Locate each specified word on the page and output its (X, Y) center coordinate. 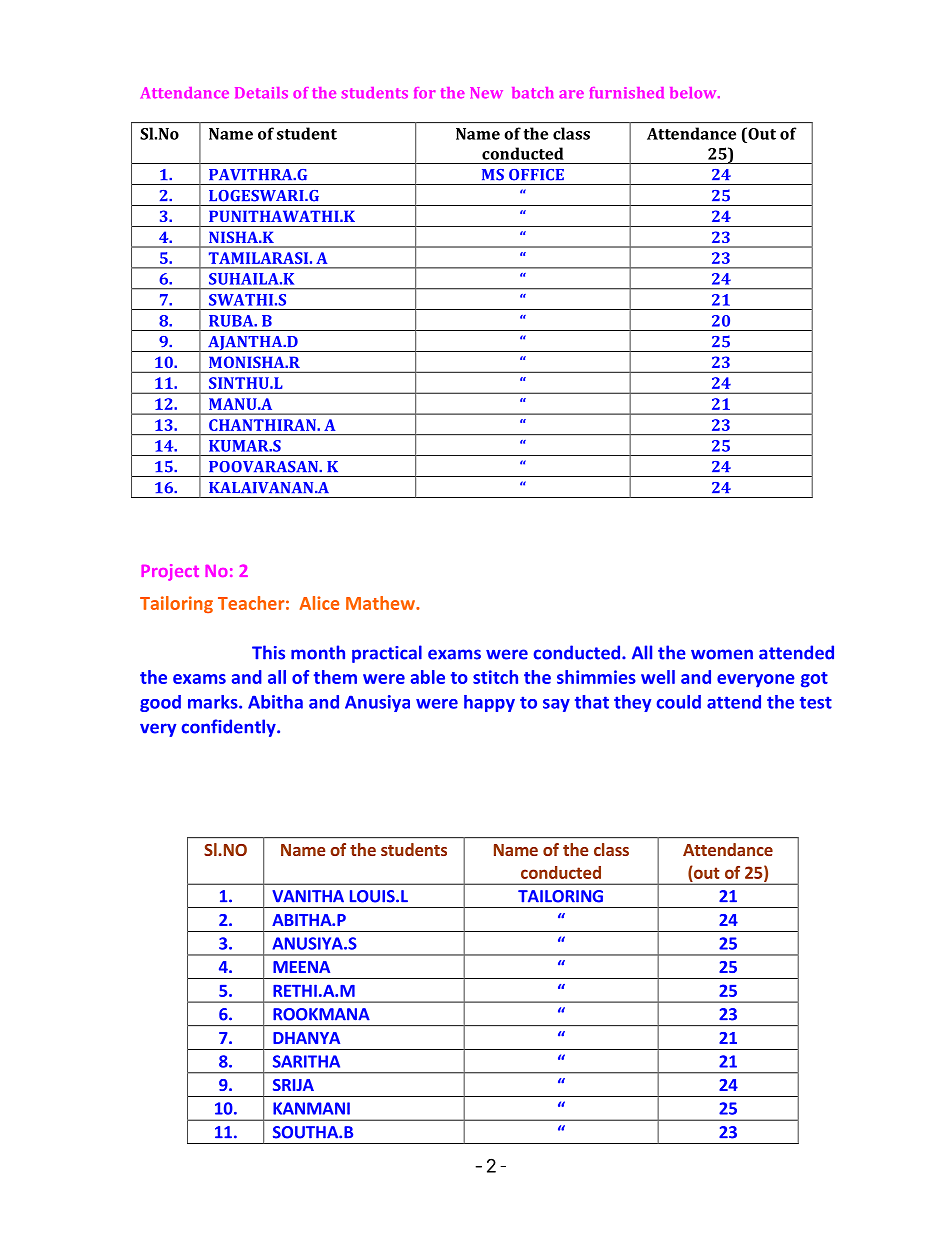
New (486, 93)
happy (489, 703)
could (679, 702)
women (722, 654)
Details (261, 93)
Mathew (381, 603)
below (694, 93)
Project (170, 572)
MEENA (301, 967)
